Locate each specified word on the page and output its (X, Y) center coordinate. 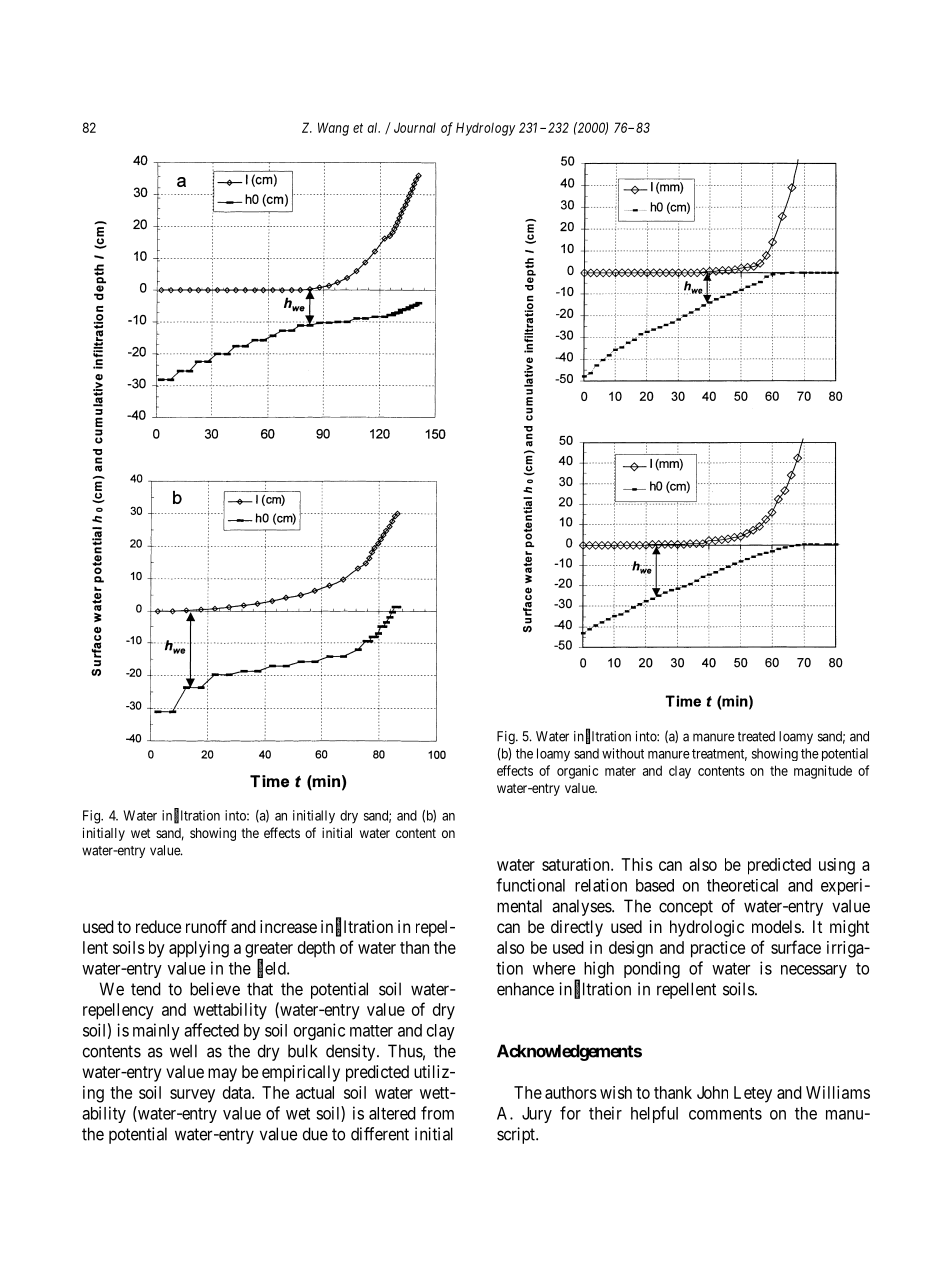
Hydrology (485, 129)
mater (620, 771)
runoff (206, 926)
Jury (537, 1115)
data (238, 1092)
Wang (333, 129)
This (637, 864)
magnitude (823, 772)
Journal (415, 127)
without (623, 753)
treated (756, 736)
